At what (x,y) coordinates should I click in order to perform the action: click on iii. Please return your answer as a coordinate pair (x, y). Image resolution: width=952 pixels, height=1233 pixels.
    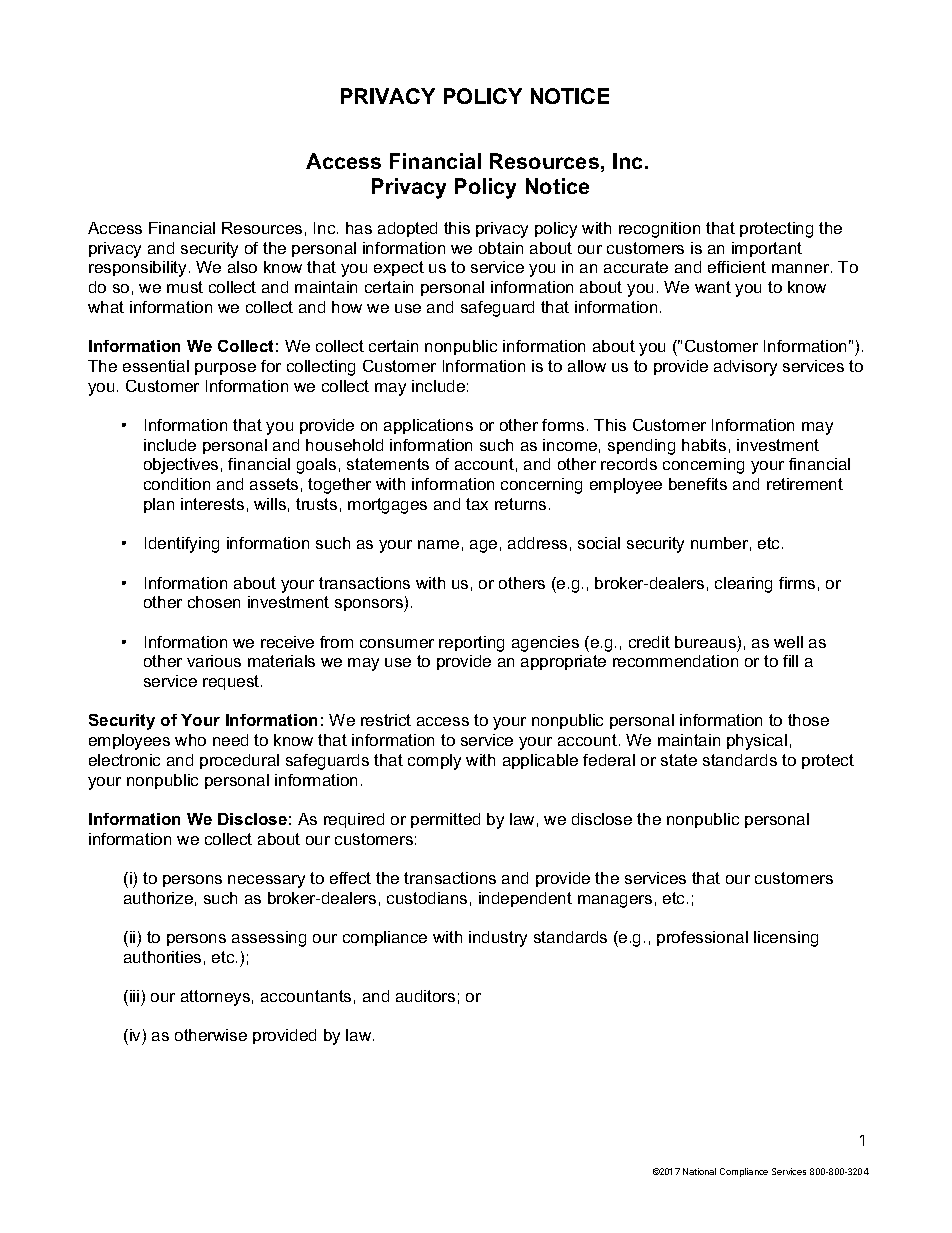
    Looking at the image, I should click on (134, 996).
